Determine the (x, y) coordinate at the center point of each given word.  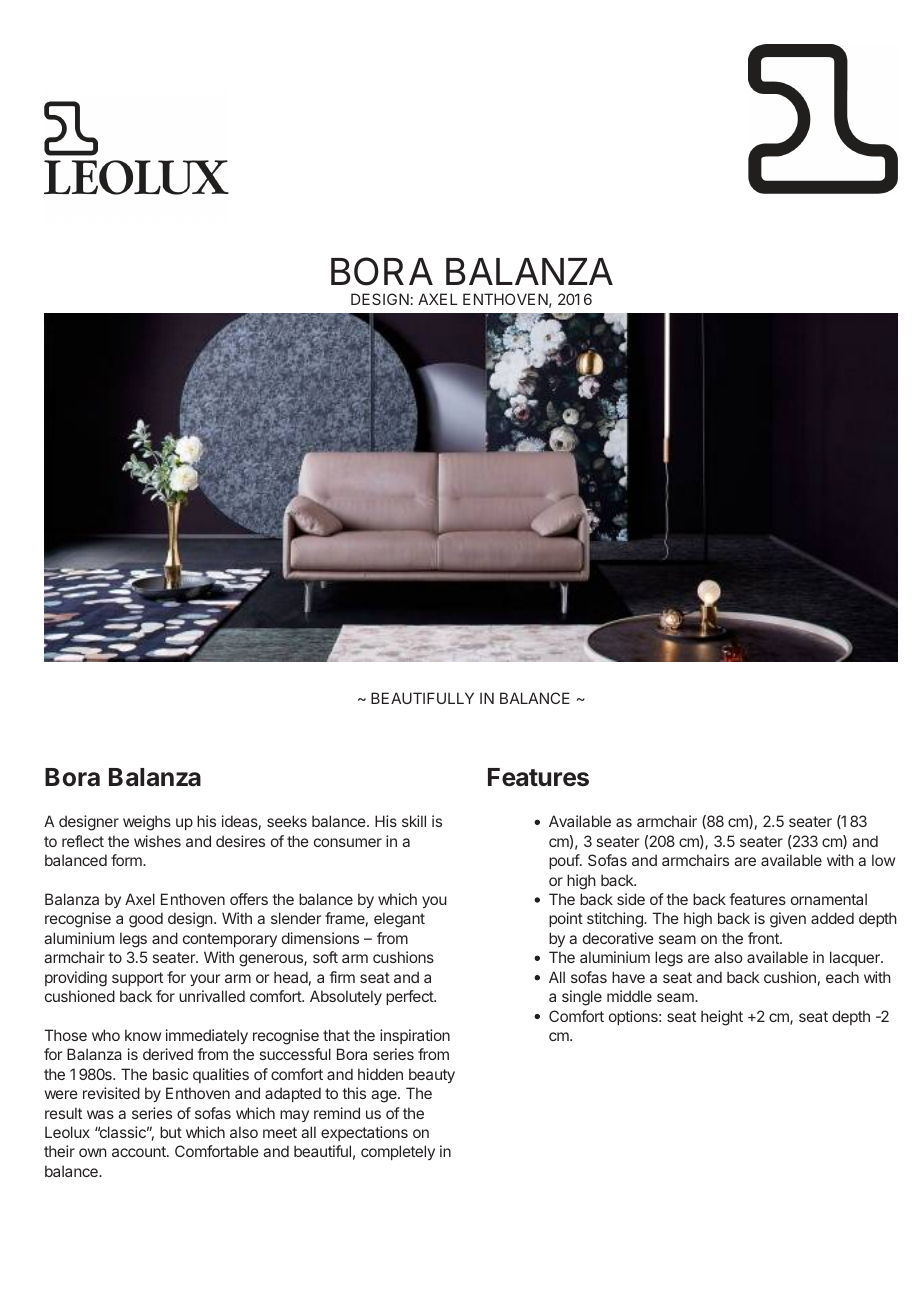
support (137, 979)
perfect (410, 997)
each (842, 977)
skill (414, 821)
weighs (147, 823)
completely (398, 1152)
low (883, 860)
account (140, 1151)
